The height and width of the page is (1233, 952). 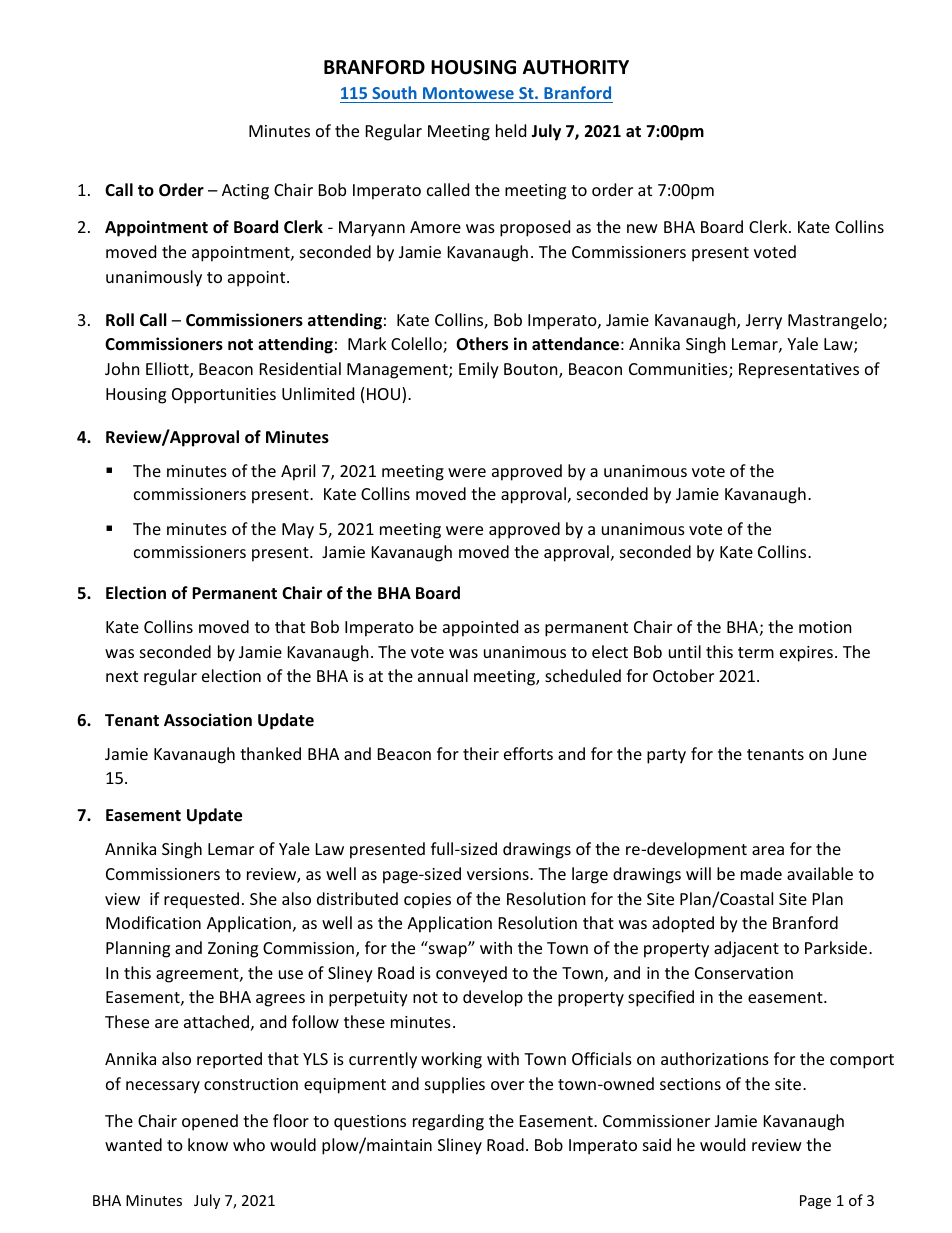 I want to click on Communities, so click(x=679, y=370).
